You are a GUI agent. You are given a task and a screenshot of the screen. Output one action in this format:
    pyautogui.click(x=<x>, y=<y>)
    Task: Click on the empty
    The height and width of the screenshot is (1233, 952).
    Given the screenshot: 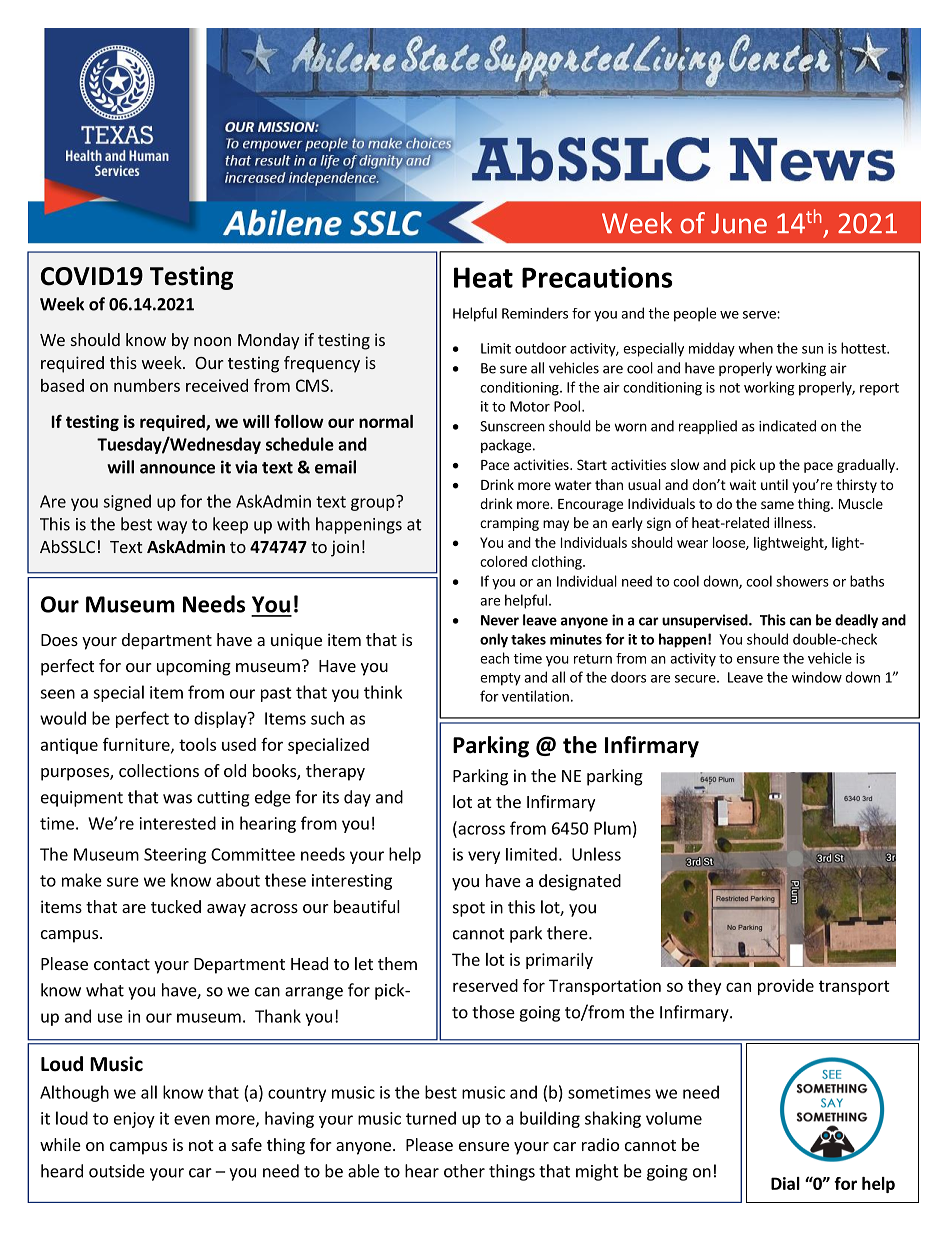 What is the action you would take?
    pyautogui.click(x=500, y=679)
